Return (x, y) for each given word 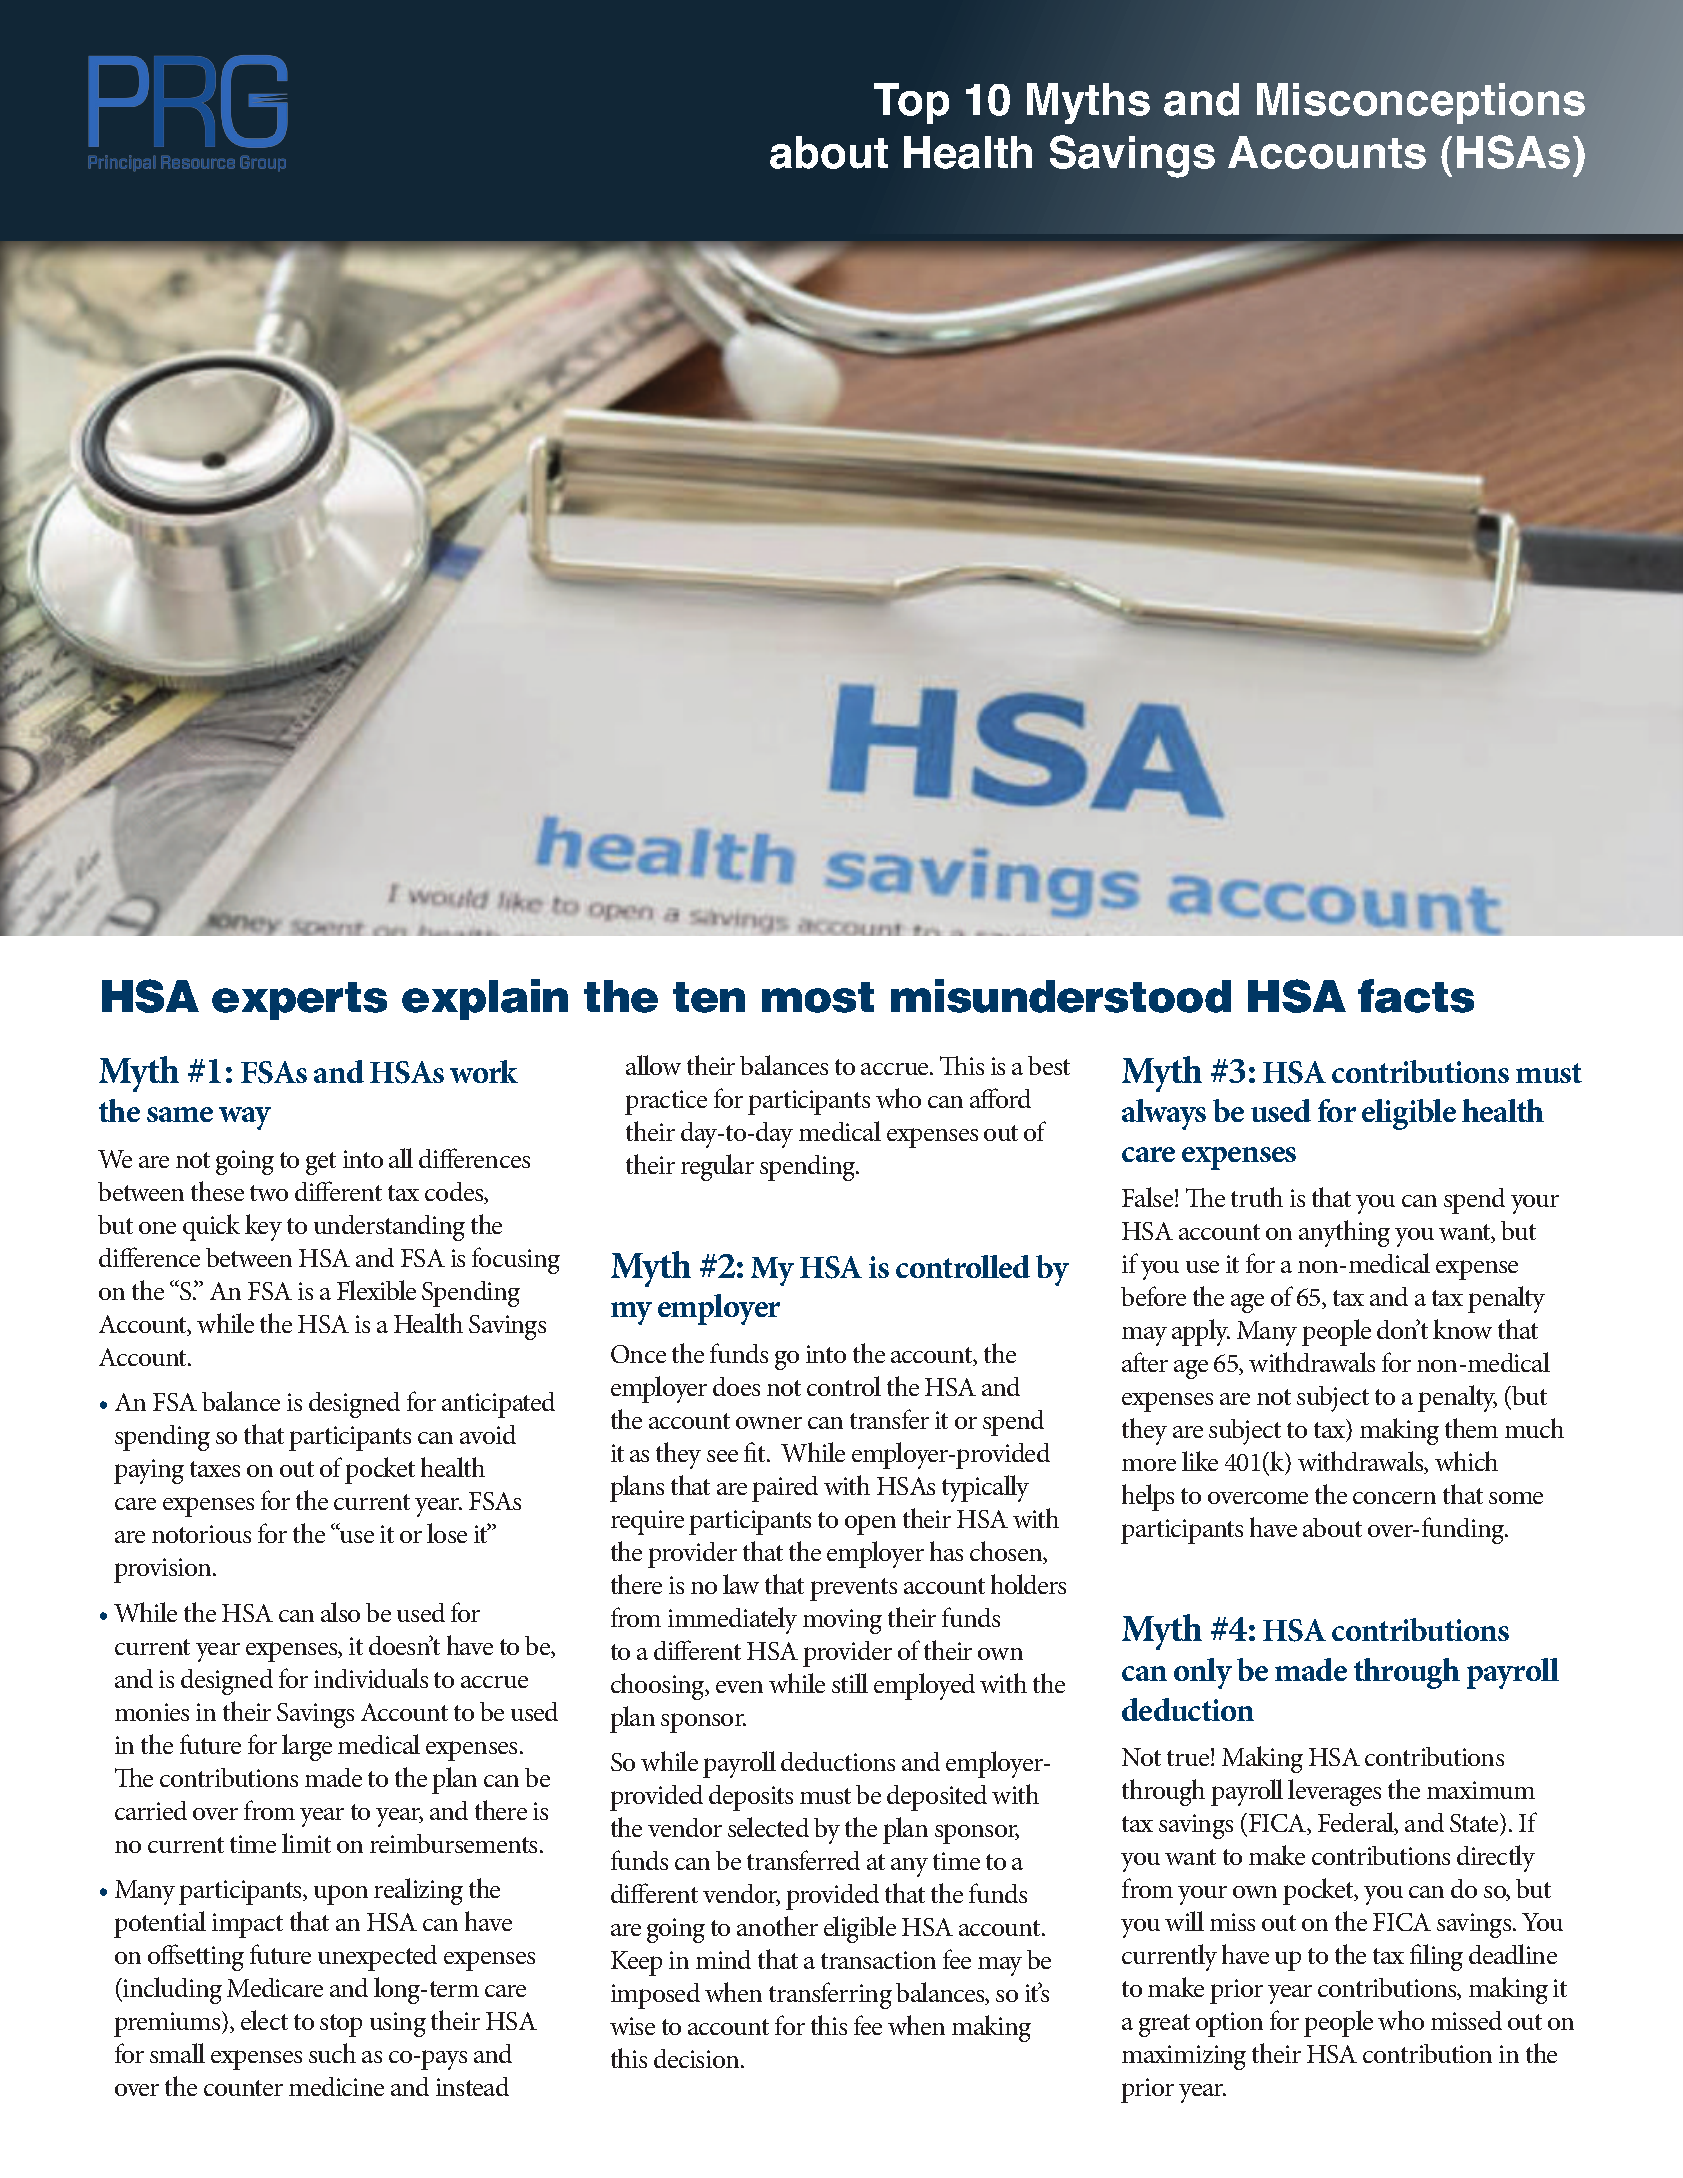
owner (769, 1423)
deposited (937, 1798)
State (1475, 1822)
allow (653, 1065)
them (1471, 1428)
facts (1416, 996)
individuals (371, 1678)
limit (306, 1843)
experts (299, 1001)
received (747, 1270)
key (263, 1227)
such (332, 2053)
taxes (215, 1469)
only (1203, 1673)
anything (1344, 1233)
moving (842, 1621)
